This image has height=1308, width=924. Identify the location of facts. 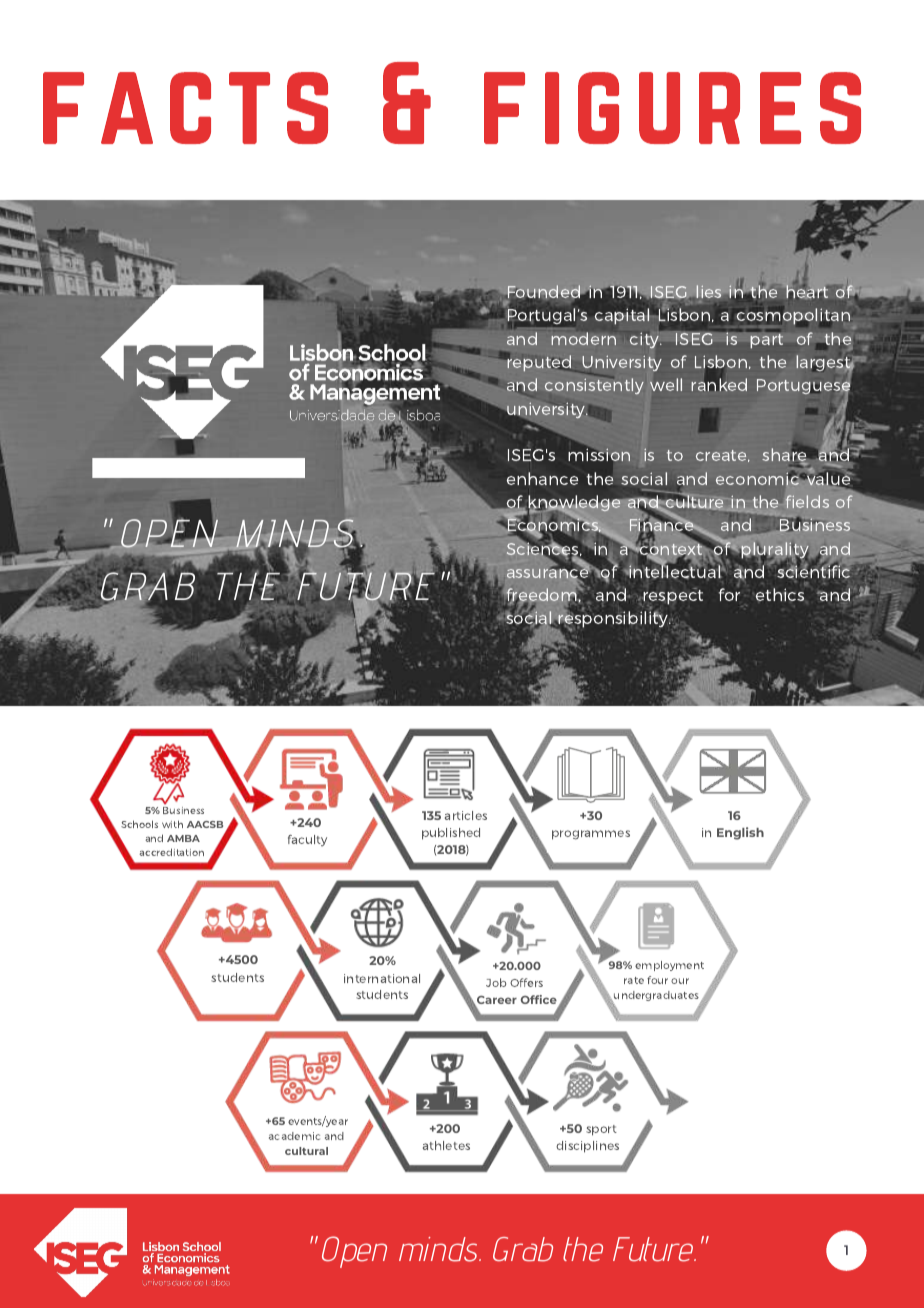
(185, 108).
